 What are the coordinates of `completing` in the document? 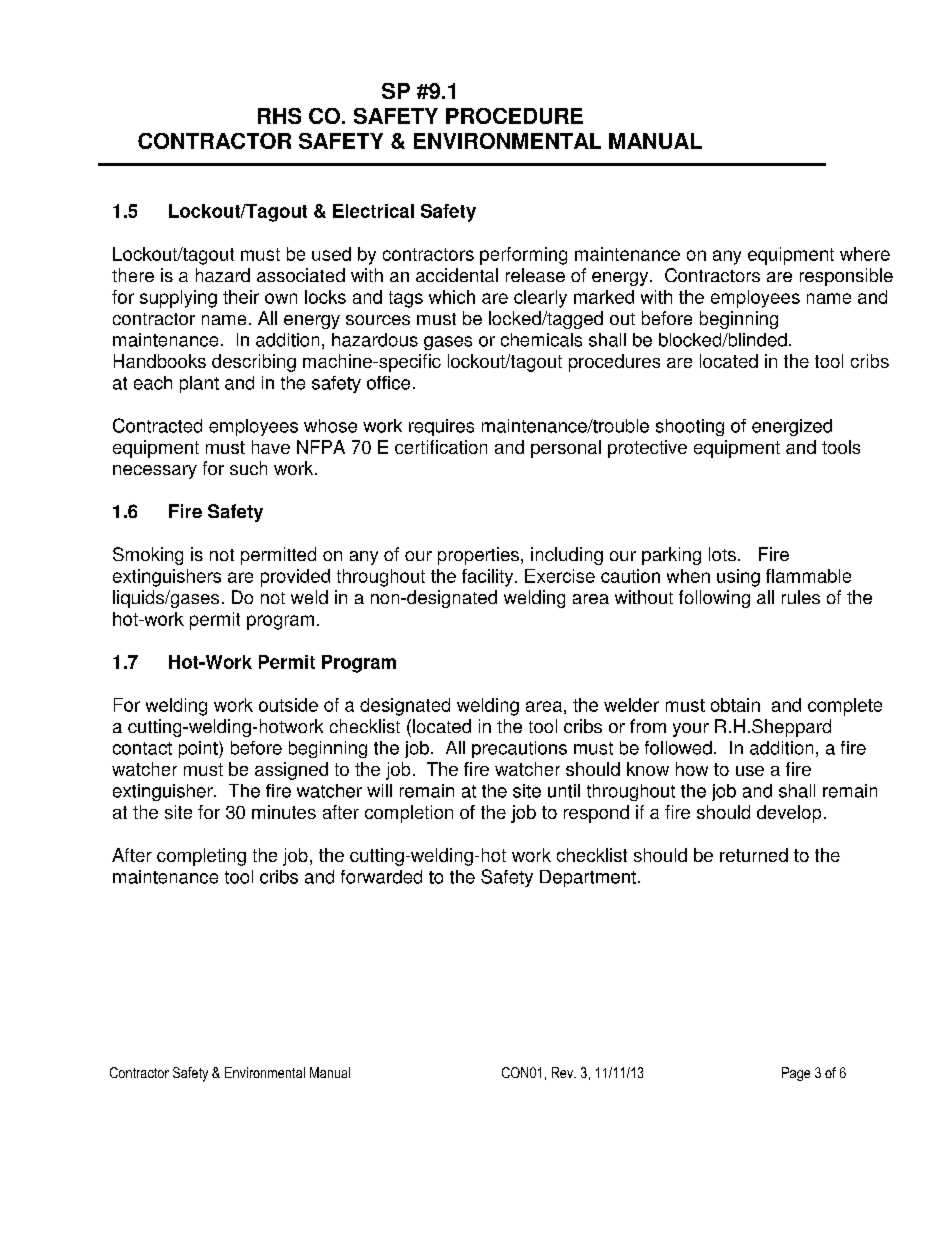 It's located at (201, 857).
